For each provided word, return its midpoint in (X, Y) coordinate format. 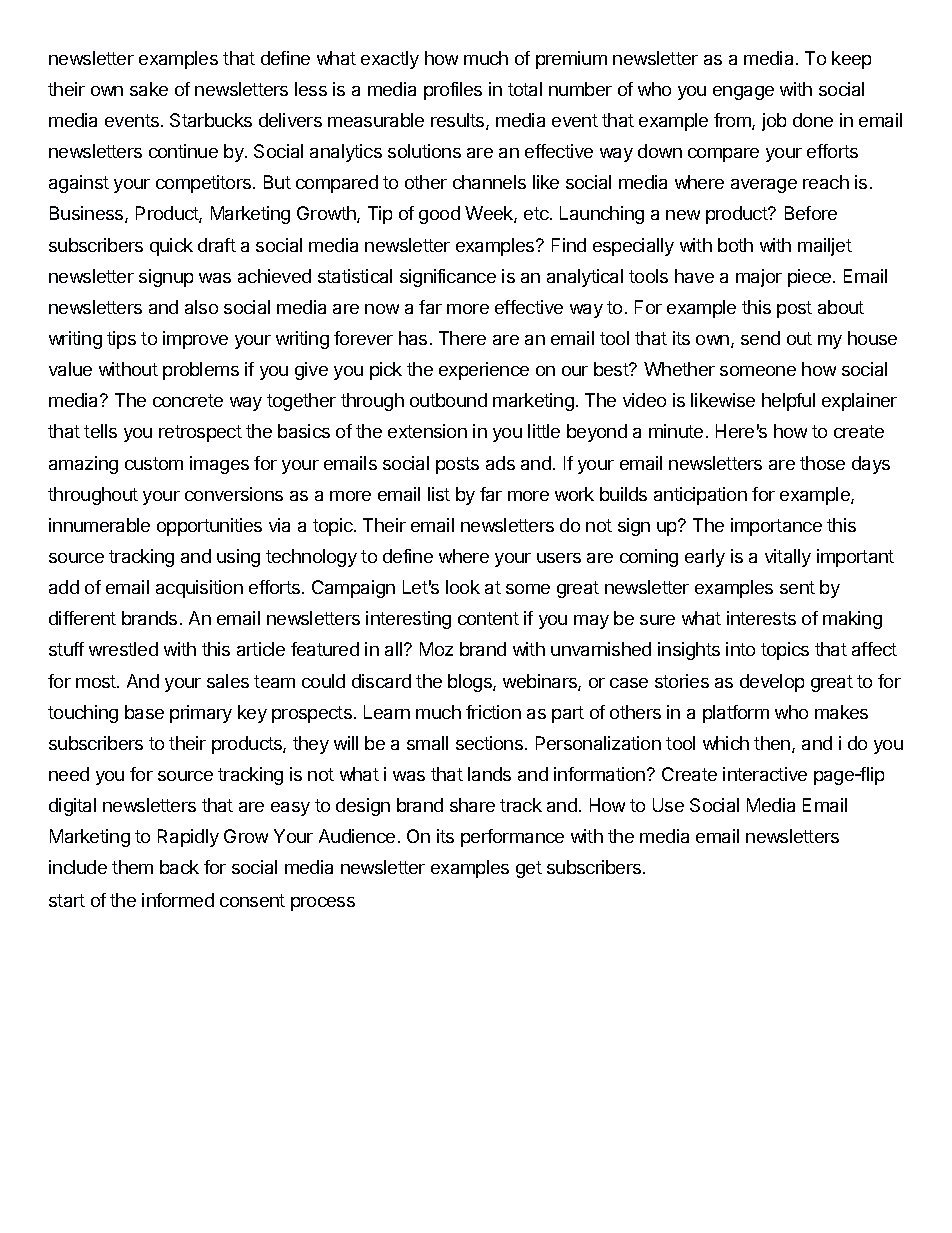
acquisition (199, 589)
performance (512, 838)
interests (761, 618)
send (760, 338)
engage (743, 93)
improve (195, 340)
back (179, 867)
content (488, 618)
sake (149, 89)
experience (484, 371)
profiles (453, 91)
